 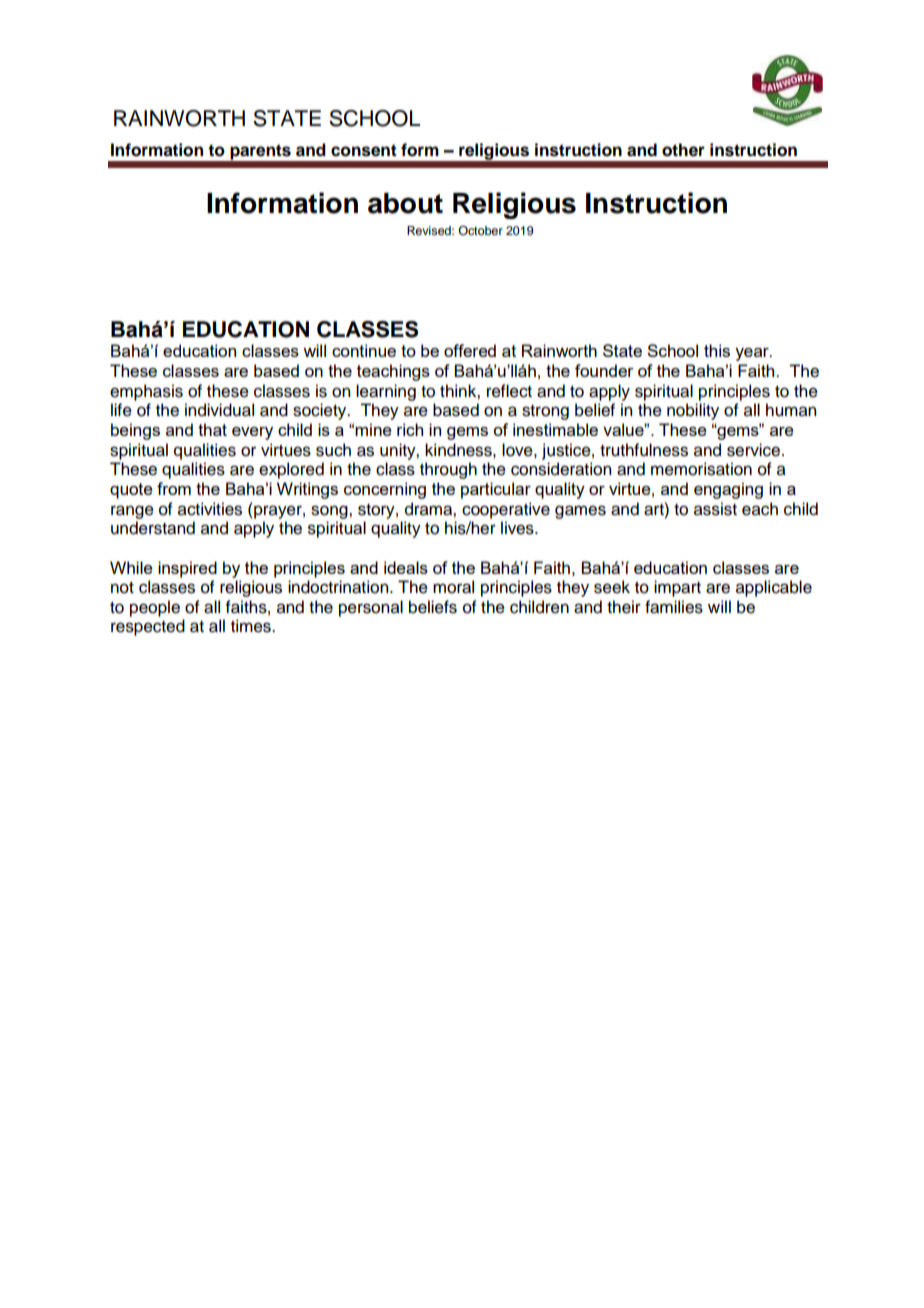 I want to click on about, so click(x=405, y=203).
